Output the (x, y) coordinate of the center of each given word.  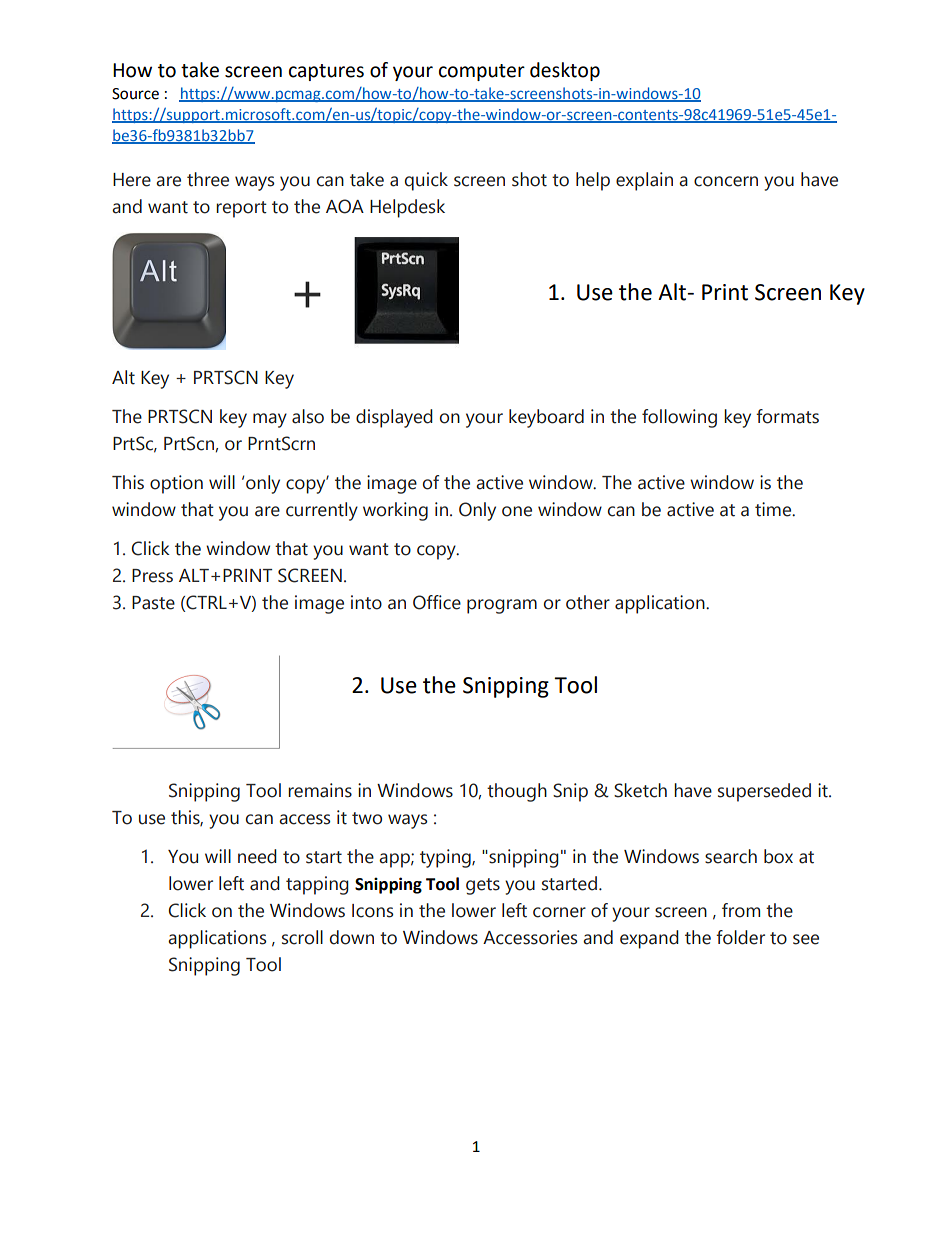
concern (726, 181)
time (774, 509)
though (517, 792)
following (679, 418)
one (517, 511)
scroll (302, 937)
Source (135, 94)
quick (426, 181)
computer (482, 72)
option (176, 484)
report (241, 209)
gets (483, 886)
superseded (764, 792)
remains (320, 790)
